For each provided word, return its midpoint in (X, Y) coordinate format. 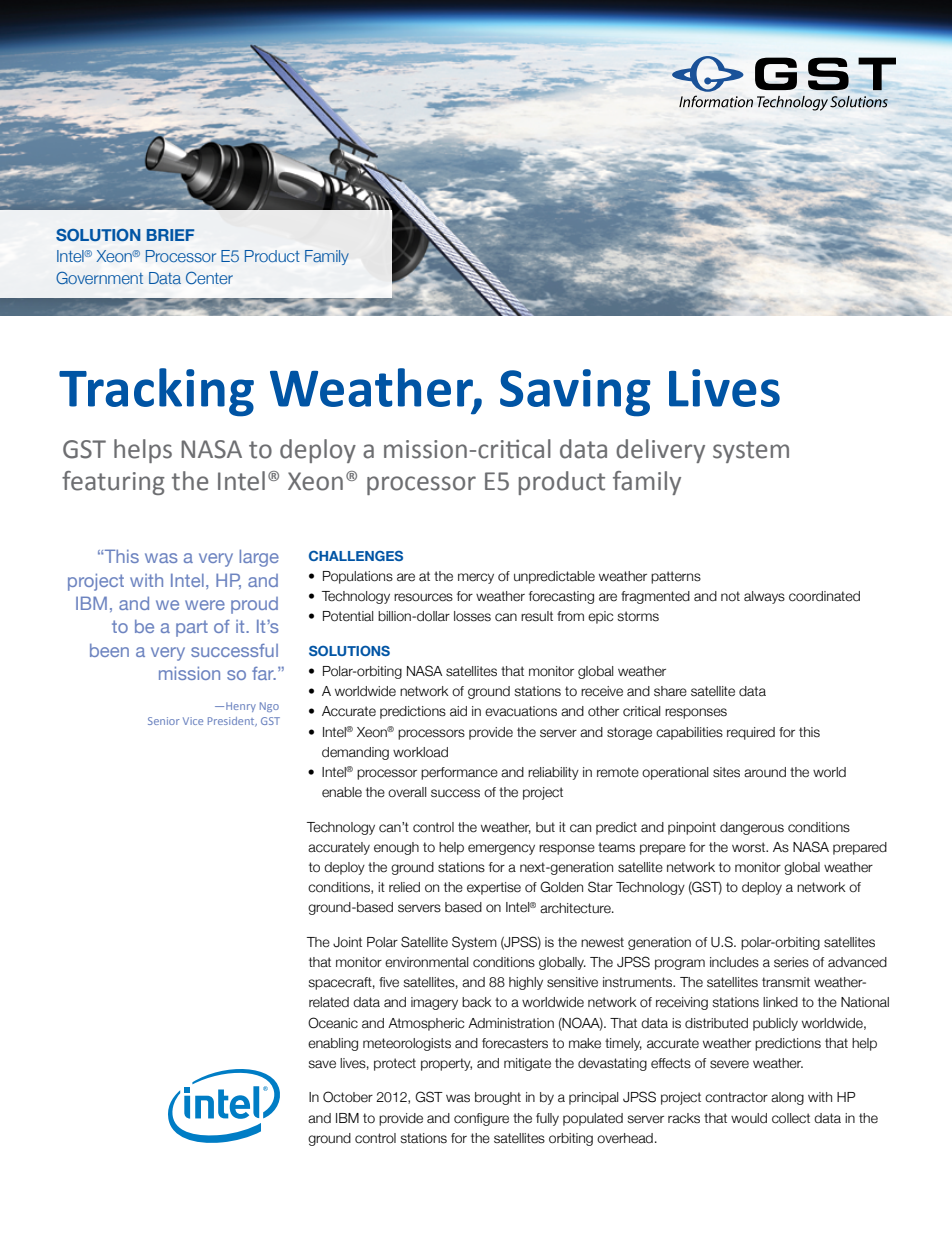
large (259, 558)
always (764, 597)
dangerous (752, 828)
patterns (676, 577)
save (322, 1064)
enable (342, 792)
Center (209, 277)
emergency (501, 849)
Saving (575, 393)
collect (791, 1118)
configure (481, 1119)
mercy (476, 578)
